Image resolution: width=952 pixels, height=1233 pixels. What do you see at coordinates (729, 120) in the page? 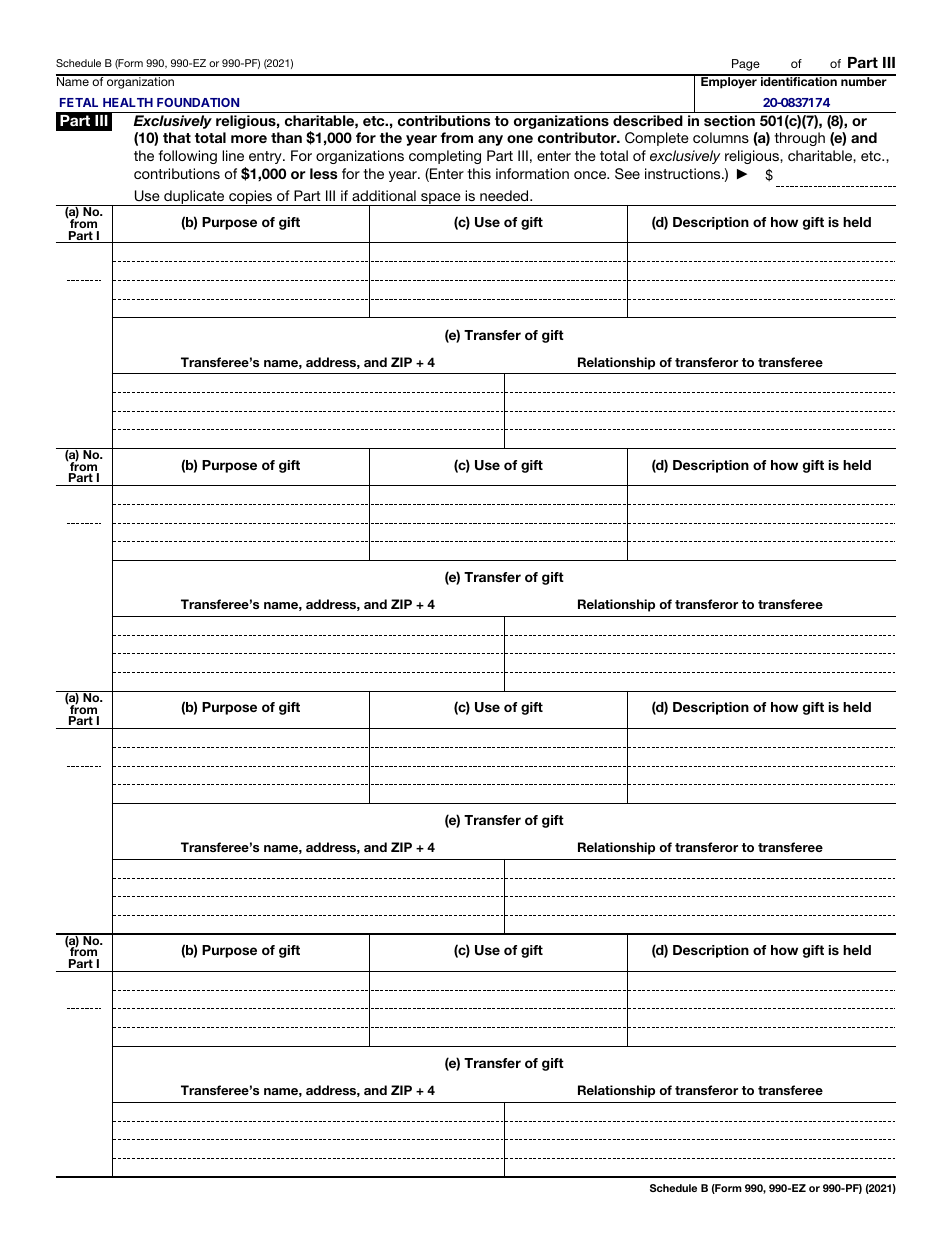
I see `section` at bounding box center [729, 120].
